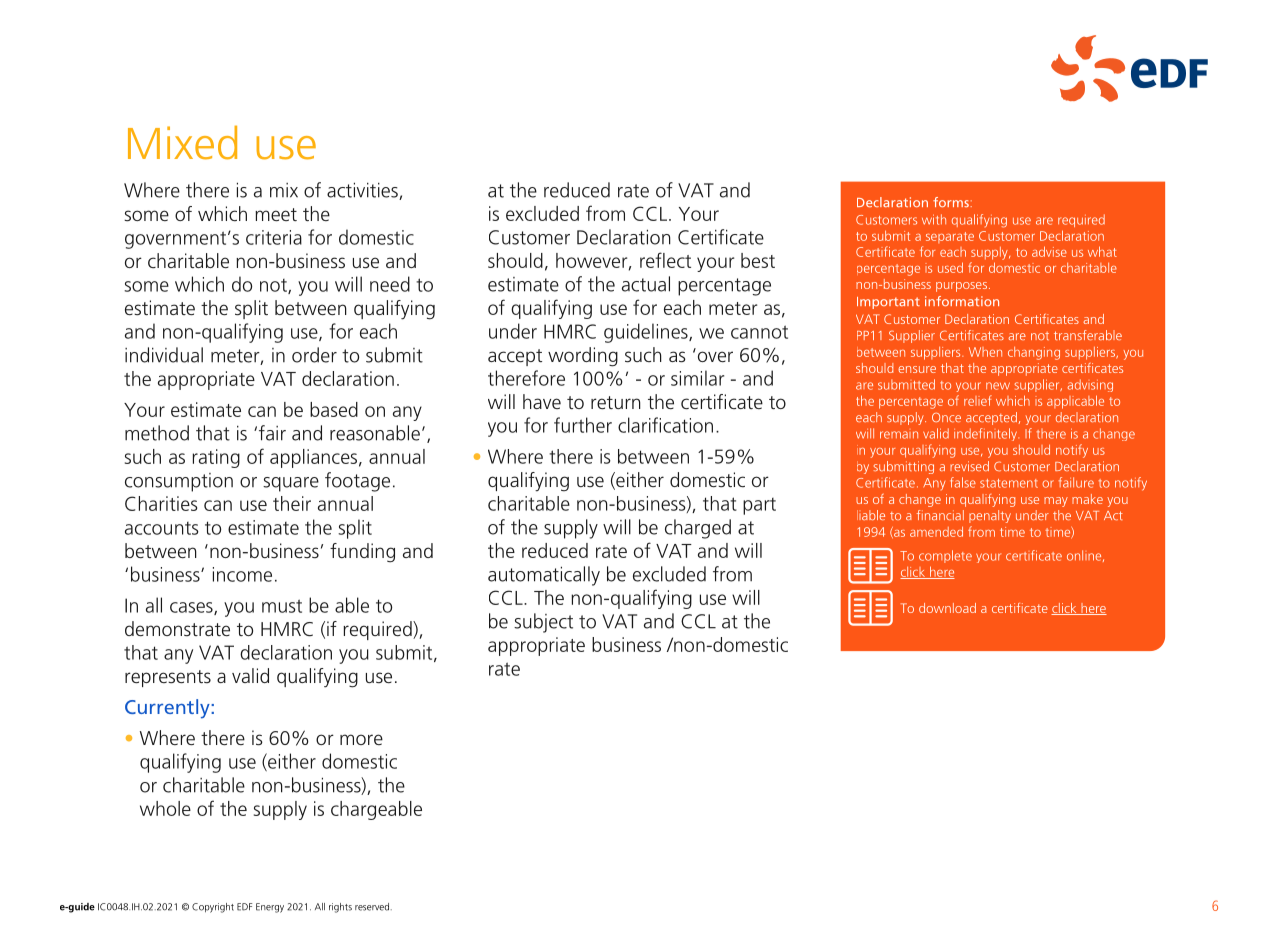 This document has width=1270, height=952. What do you see at coordinates (665, 260) in the document?
I see `reflect` at bounding box center [665, 260].
